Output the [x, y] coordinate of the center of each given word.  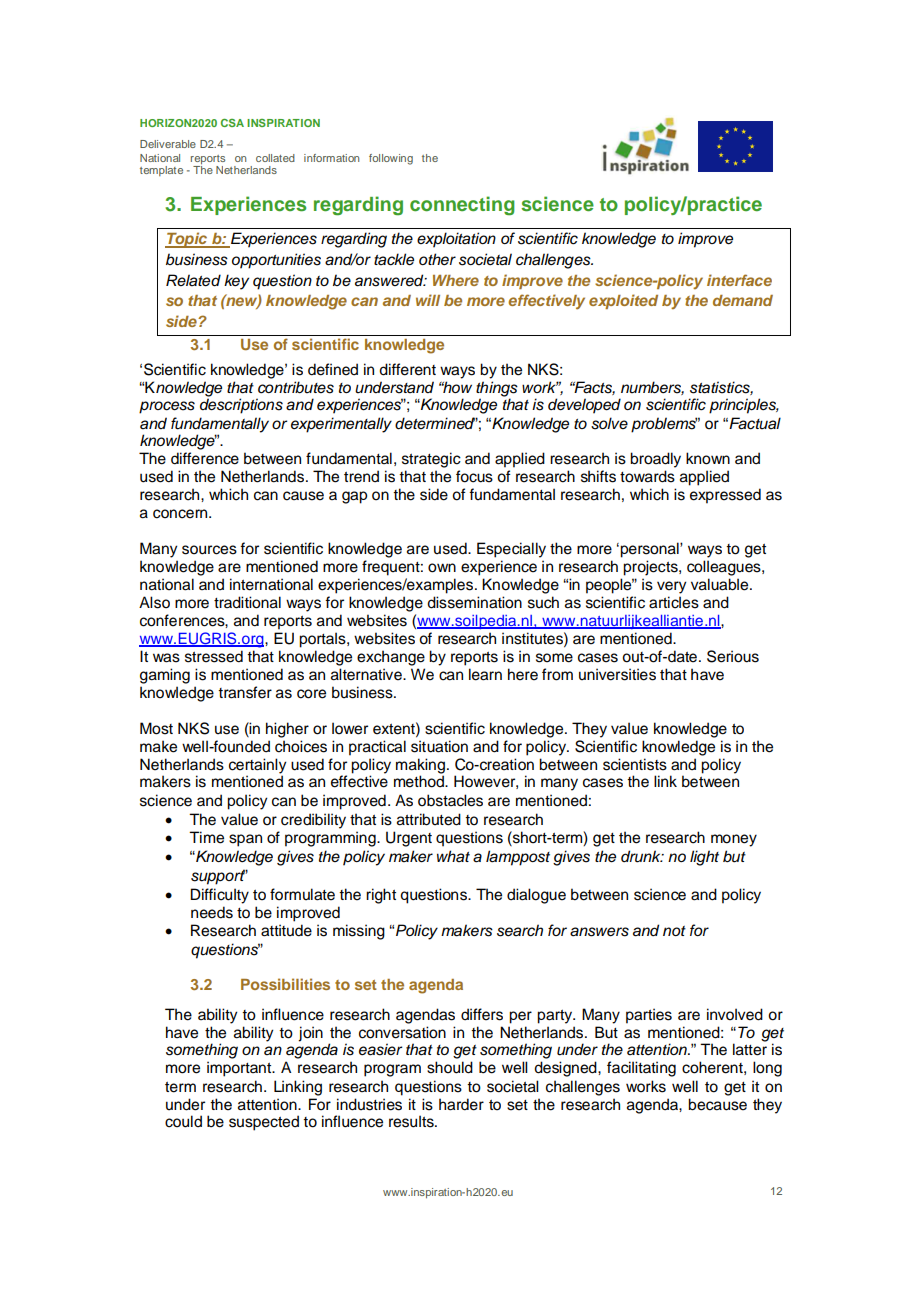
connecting [462, 206]
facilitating [641, 1069]
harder [461, 1104]
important [240, 1069]
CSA [232, 123]
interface [739, 280]
